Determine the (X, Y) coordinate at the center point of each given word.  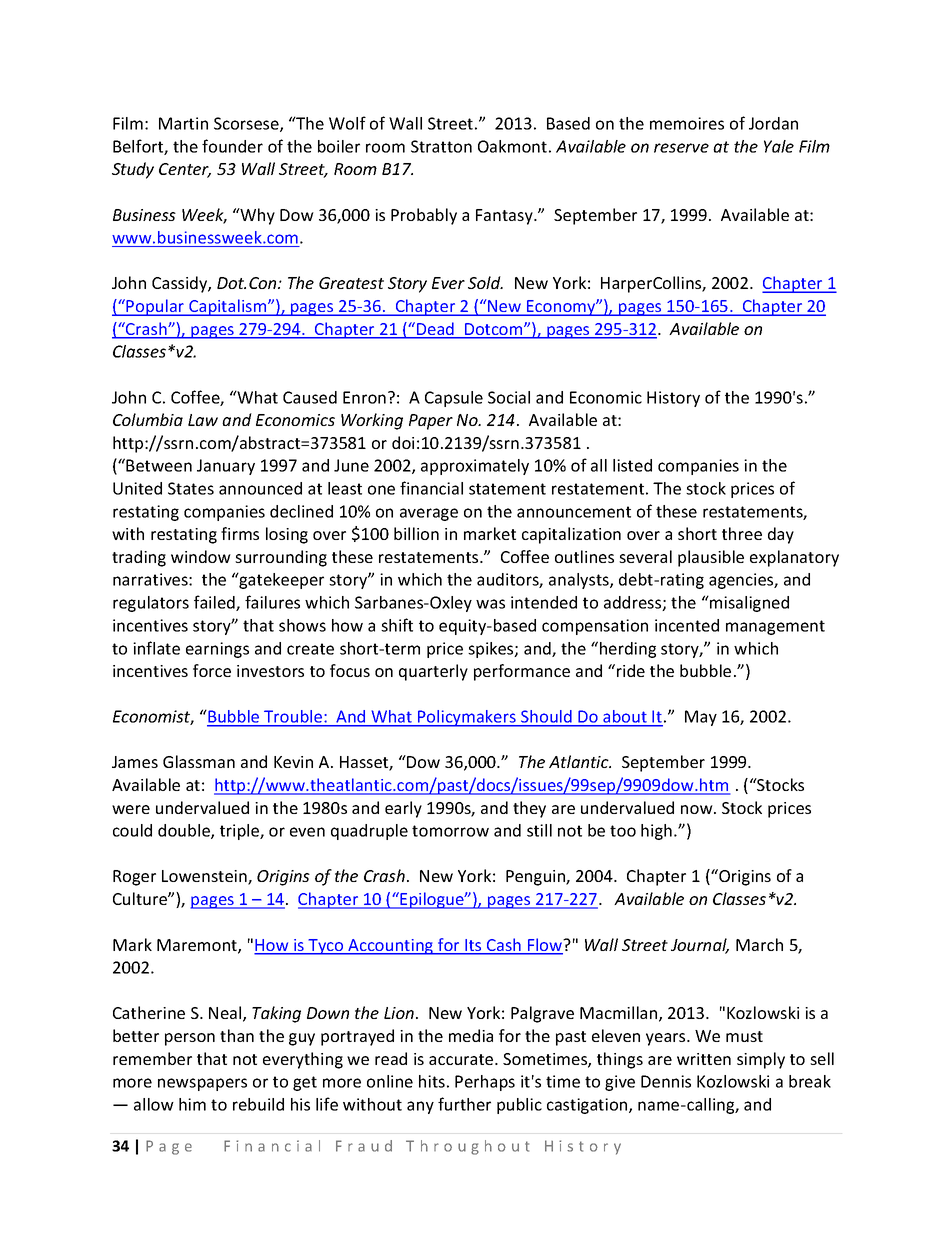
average (429, 514)
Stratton (441, 146)
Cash (504, 946)
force (212, 670)
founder (232, 146)
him (192, 1104)
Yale (779, 146)
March (759, 944)
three (742, 533)
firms (240, 533)
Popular (156, 307)
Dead (435, 330)
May (701, 718)
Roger (134, 878)
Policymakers (467, 718)
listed (632, 465)
